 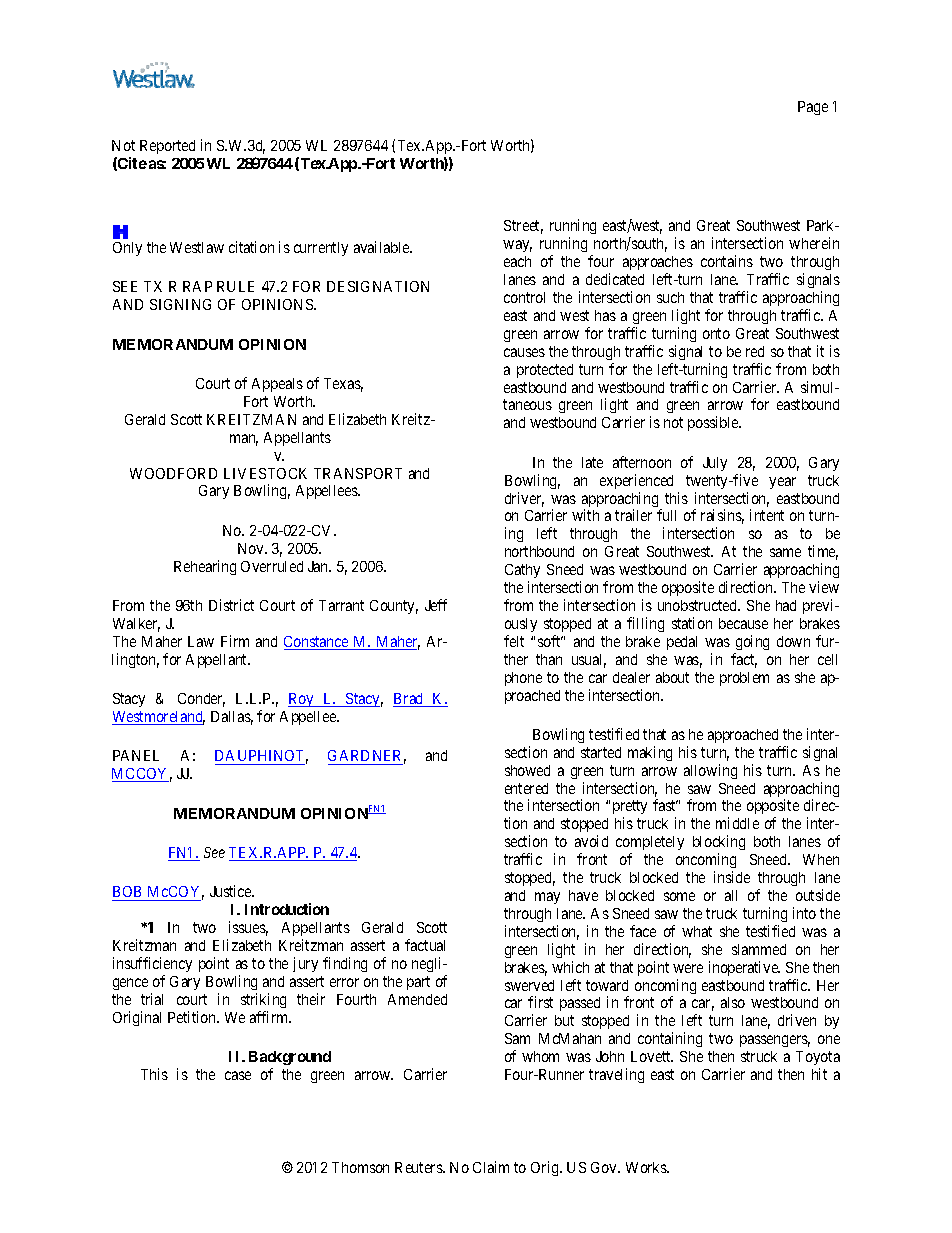 What do you see at coordinates (710, 771) in the image?
I see `allowing` at bounding box center [710, 771].
